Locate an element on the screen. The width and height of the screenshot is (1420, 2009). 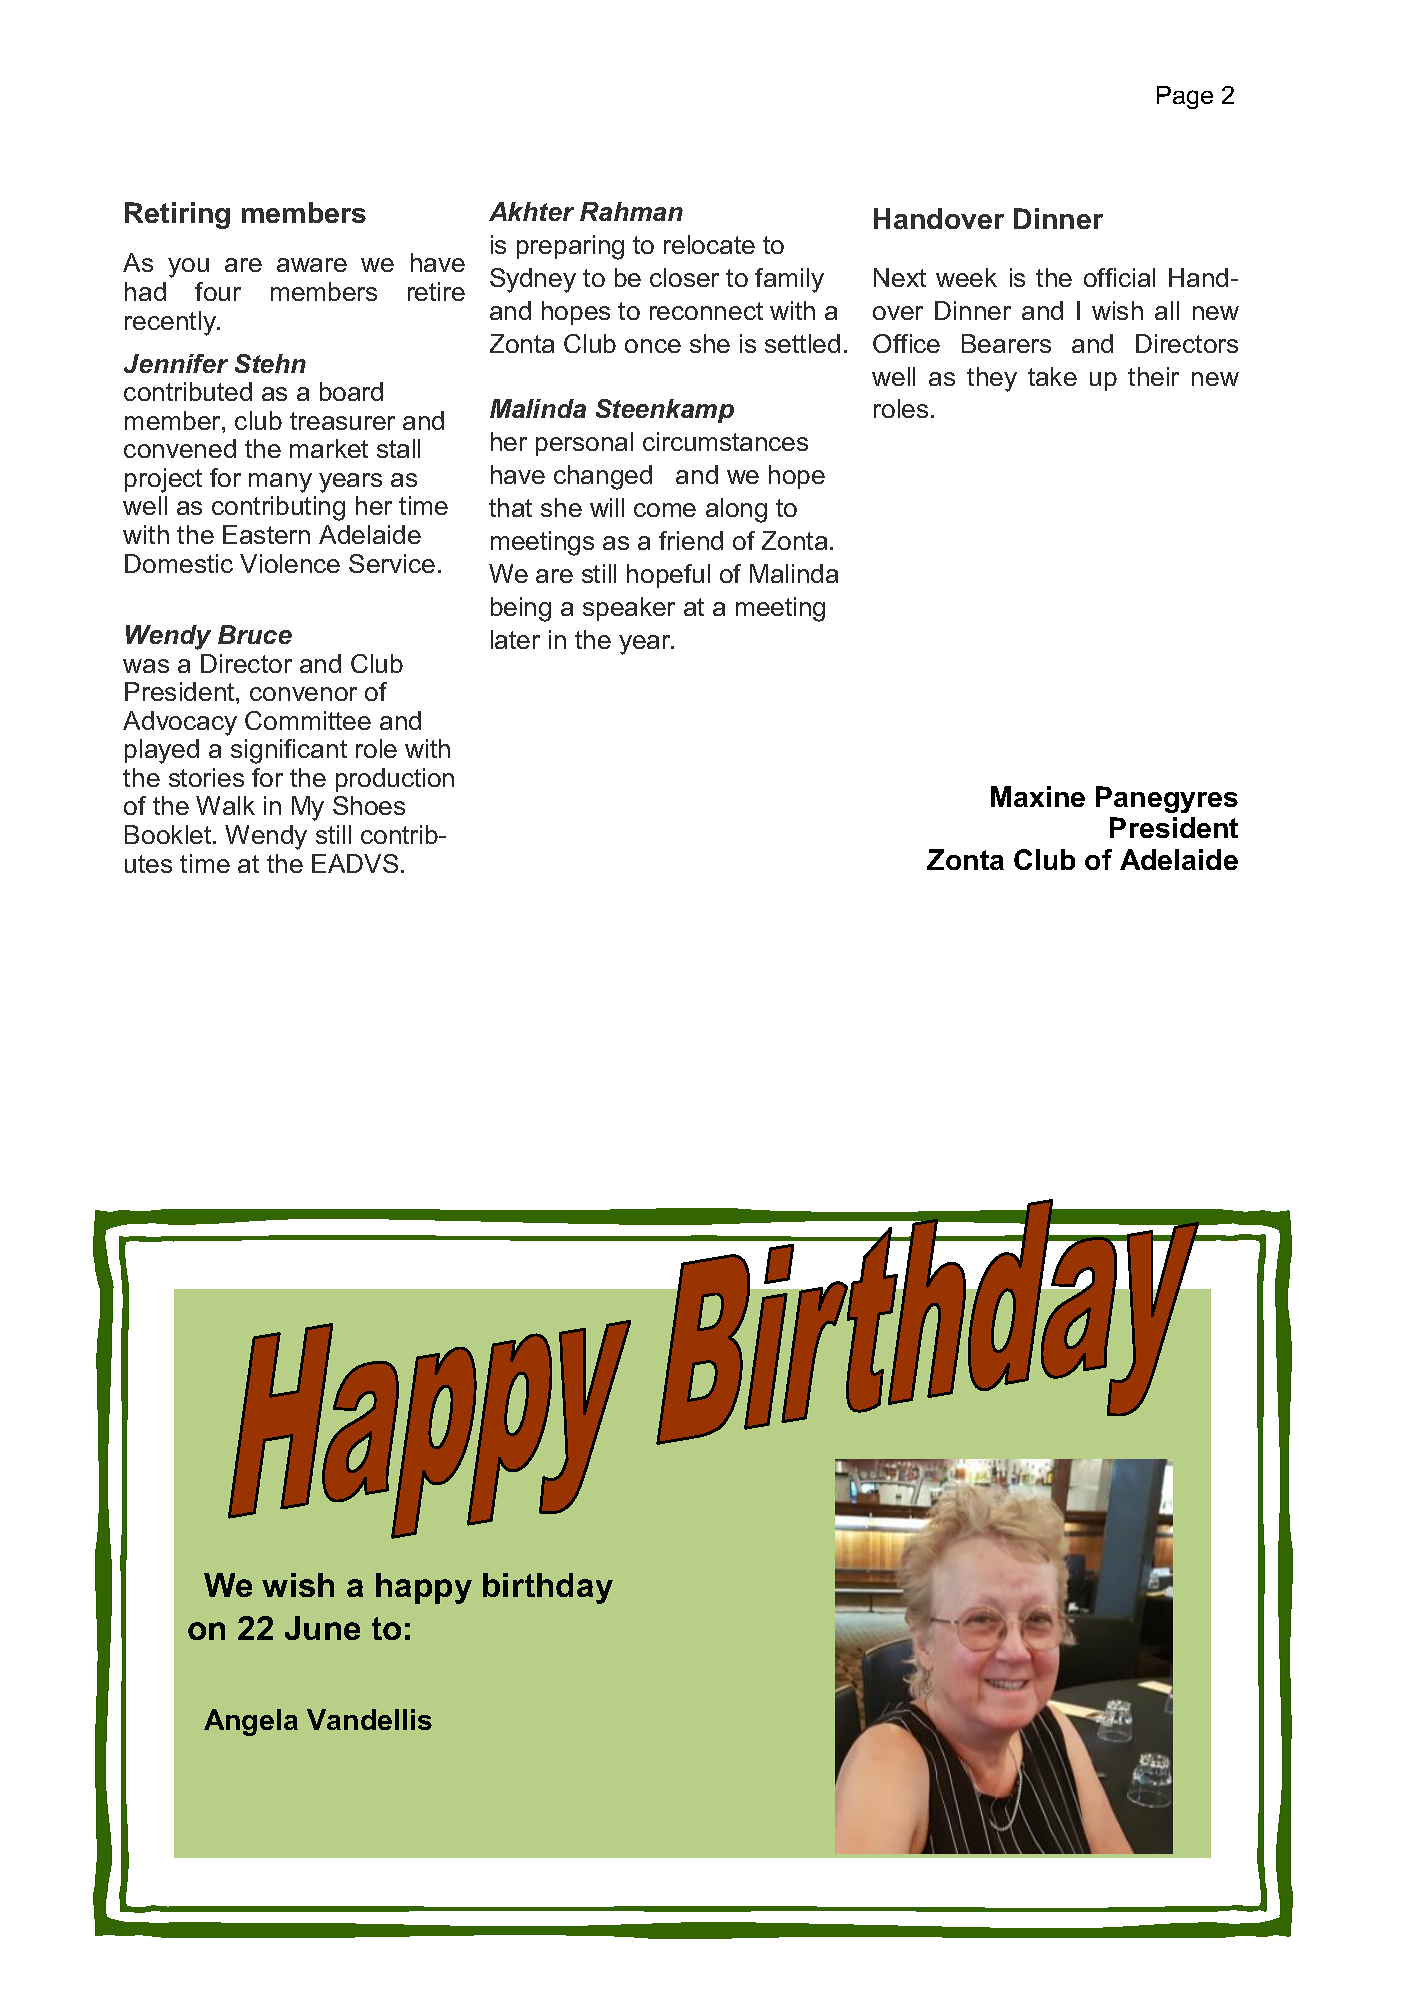
Retiring is located at coordinates (177, 215).
